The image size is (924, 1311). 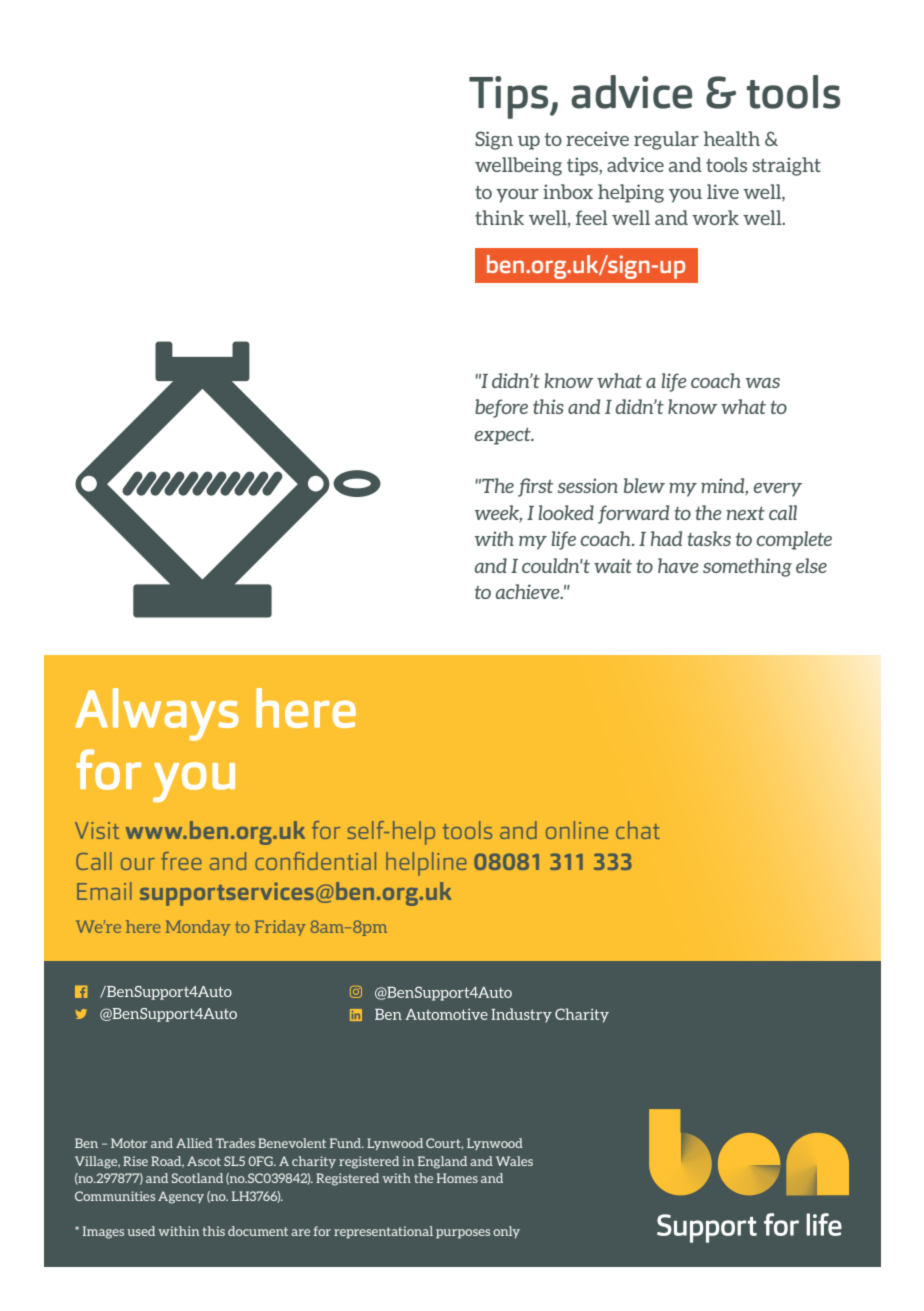 I want to click on Always, so click(x=157, y=714).
